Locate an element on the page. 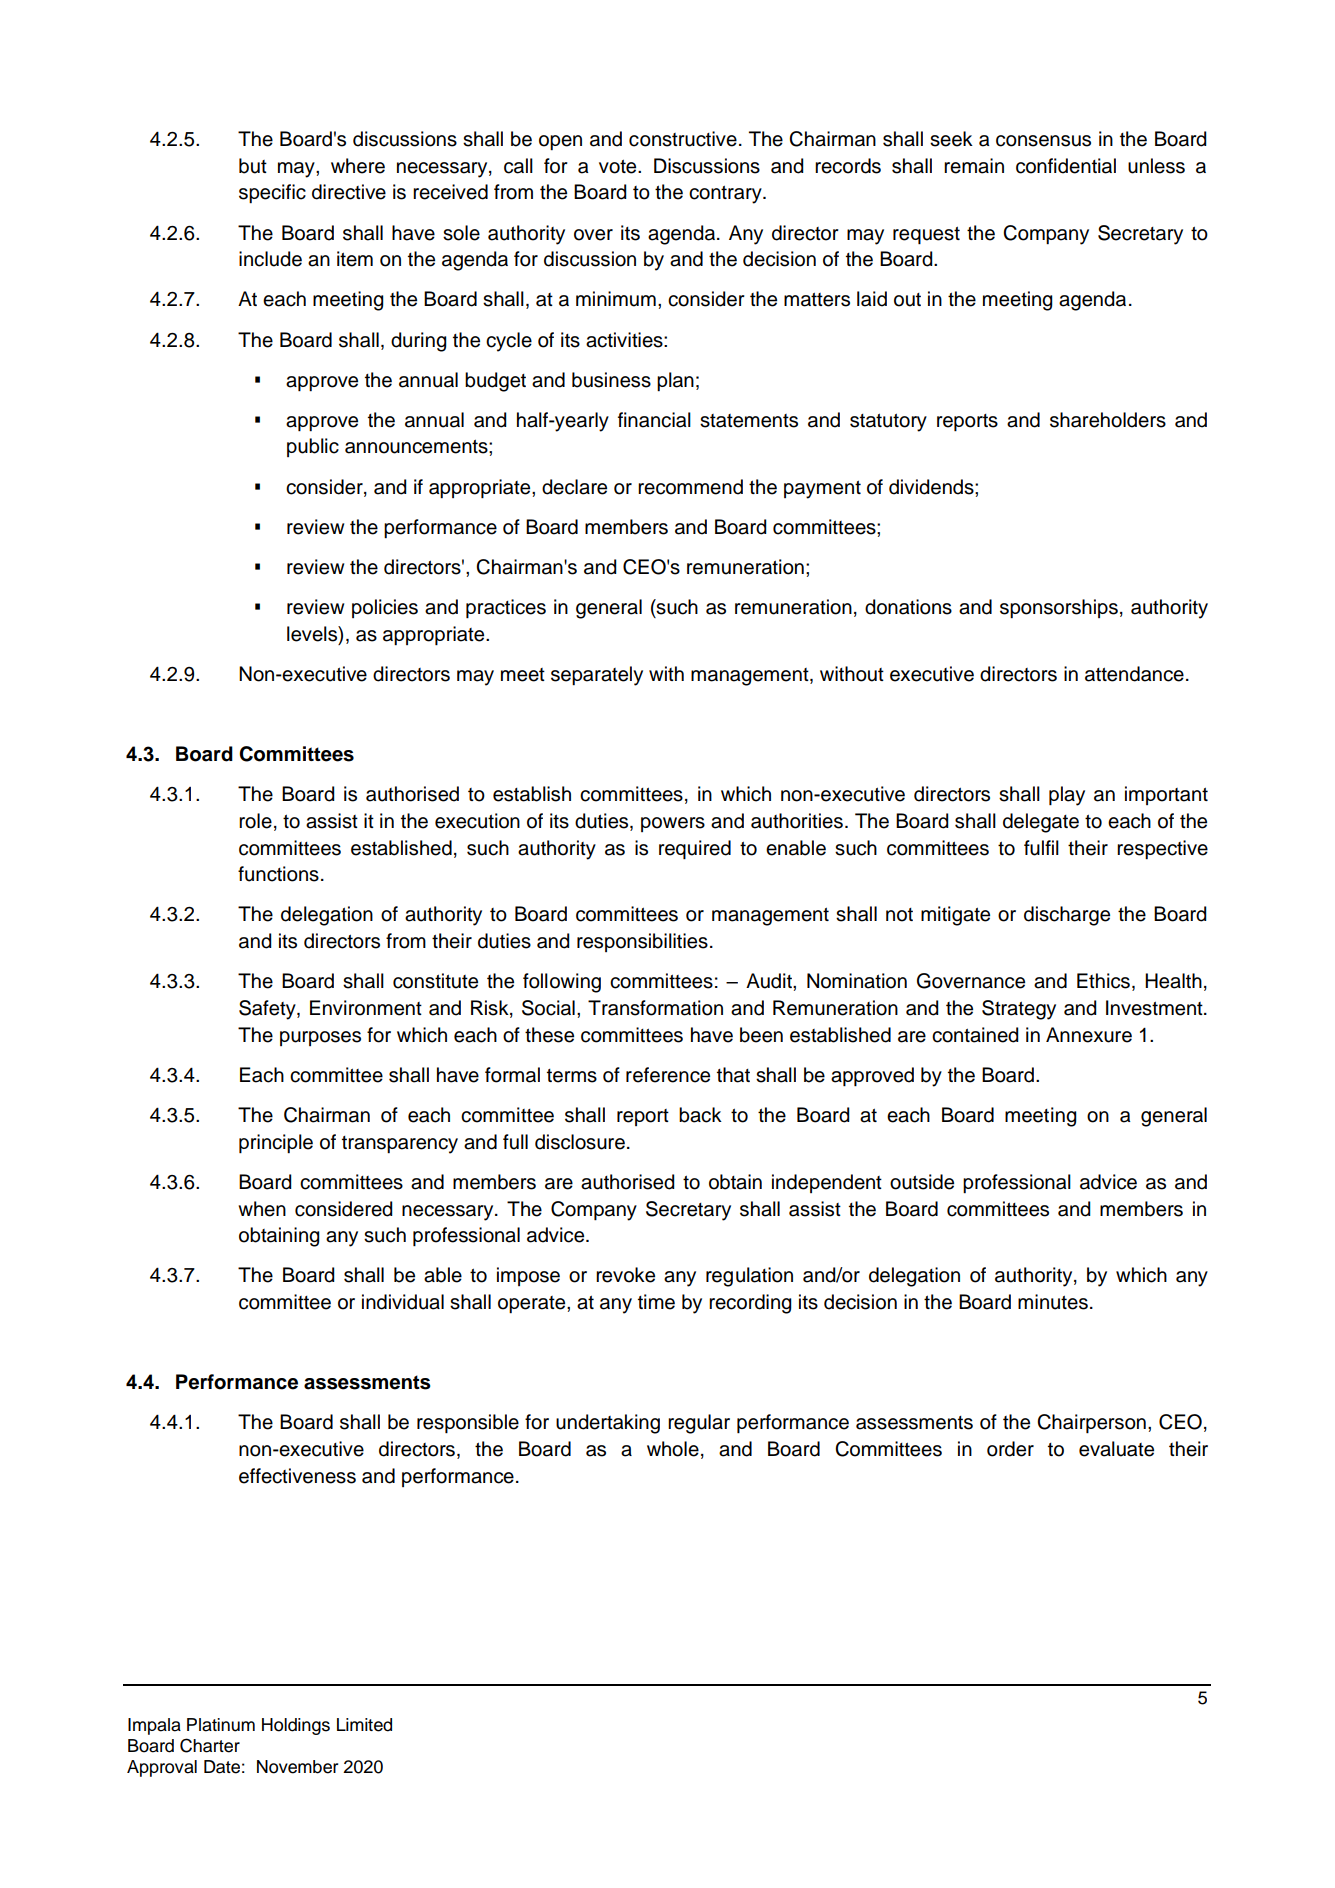 The image size is (1335, 1888). Safety is located at coordinates (268, 1010).
